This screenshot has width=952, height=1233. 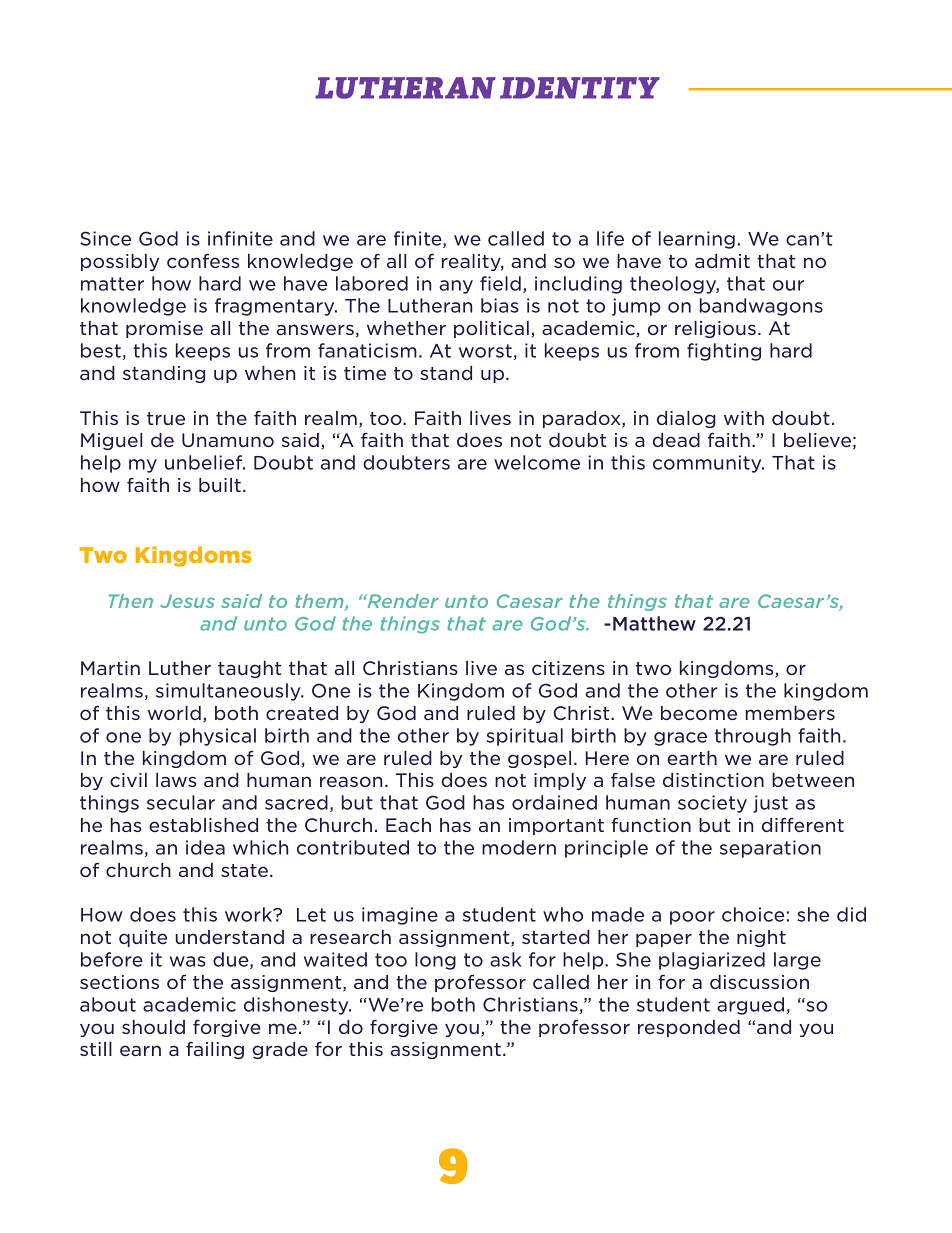 I want to click on distinction, so click(x=713, y=780).
